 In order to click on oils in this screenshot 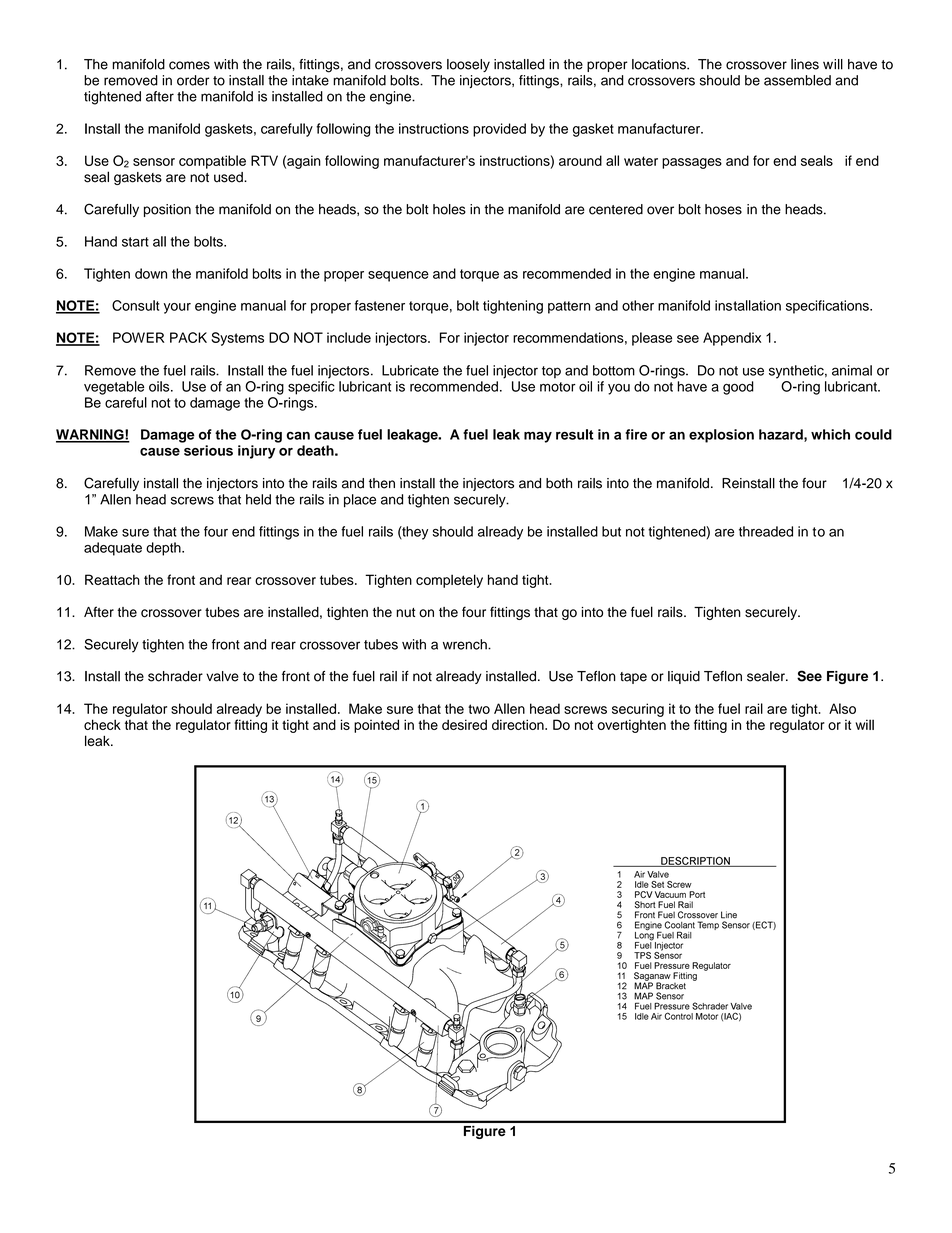, I will do `click(160, 386)`.
